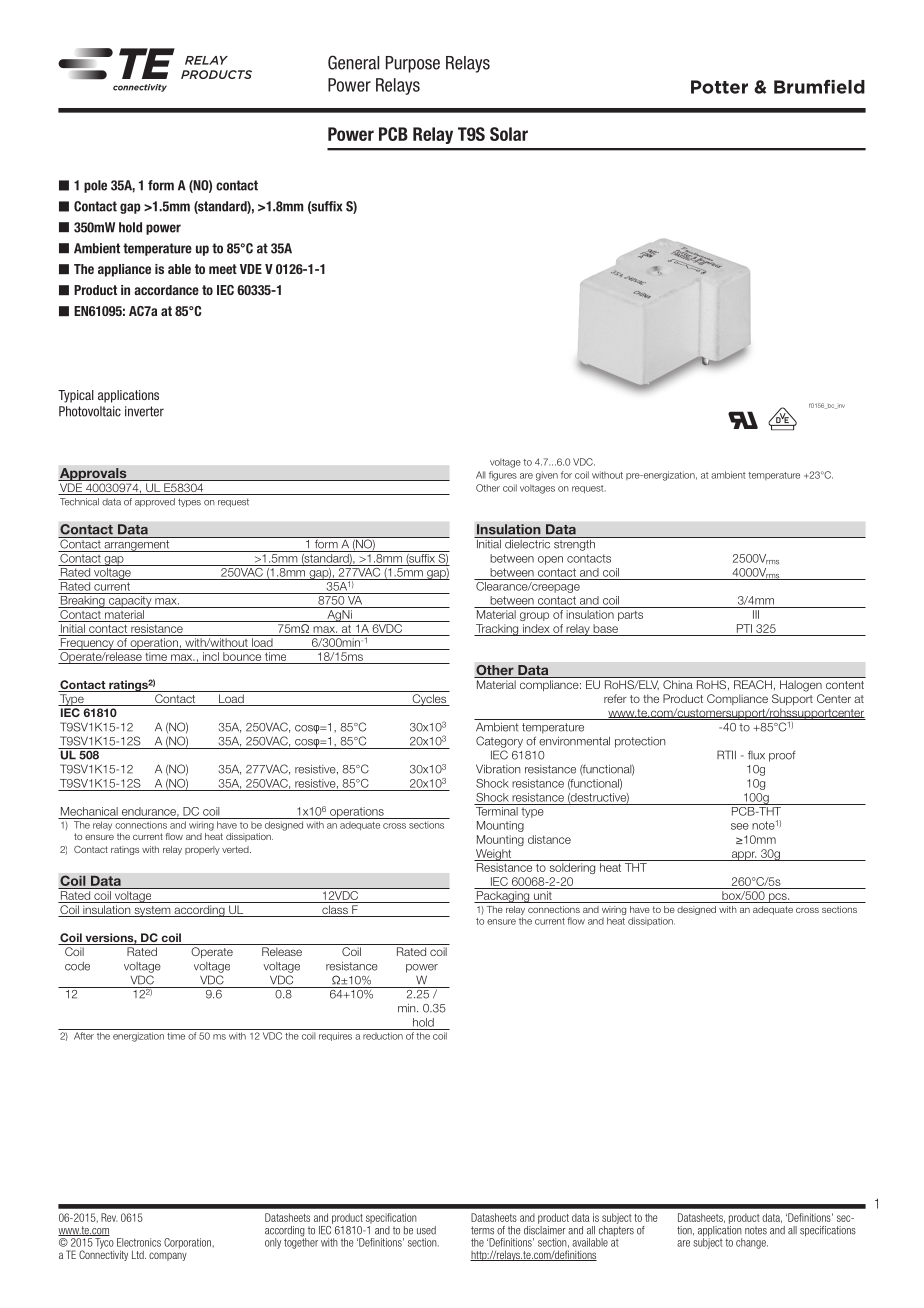 This screenshot has width=924, height=1308. I want to click on pole, so click(95, 186).
